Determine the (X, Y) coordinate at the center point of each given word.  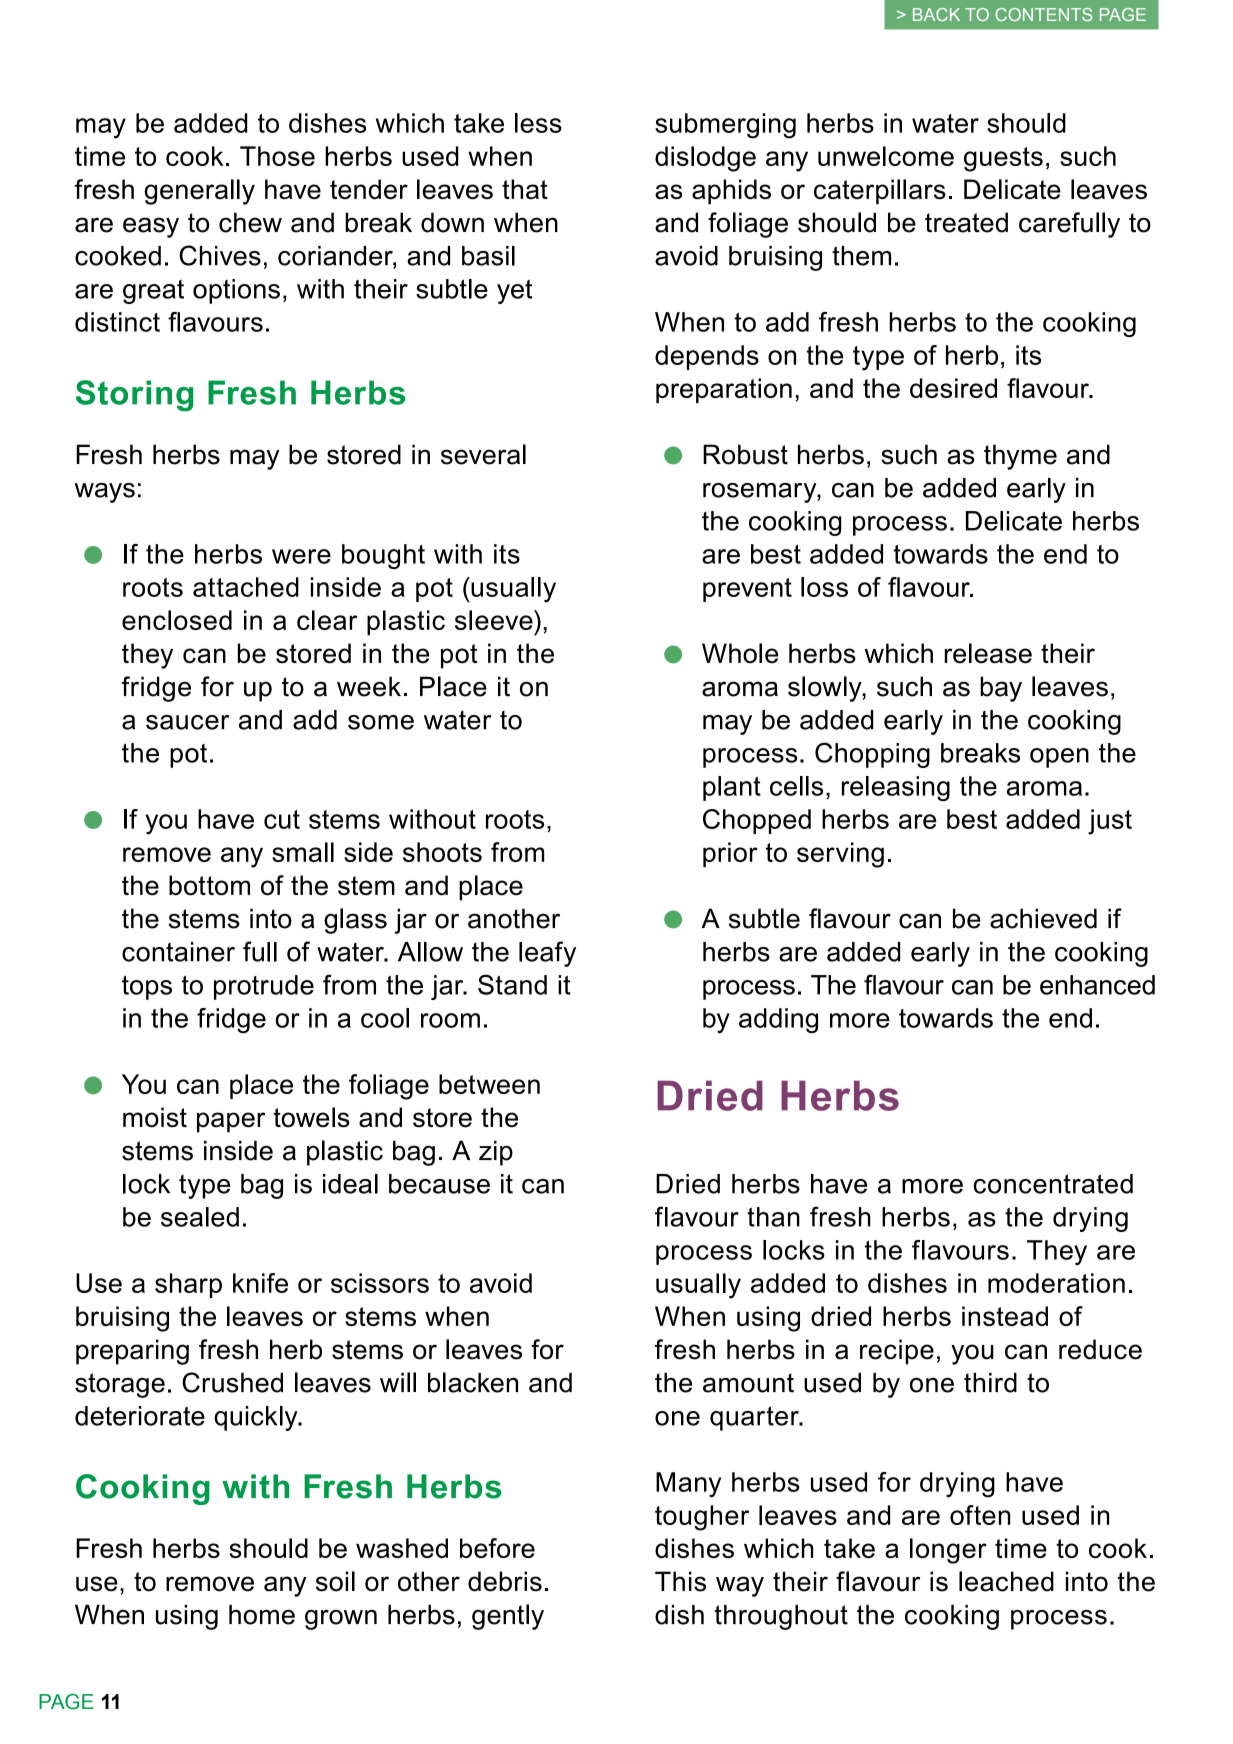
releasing (896, 788)
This (680, 1581)
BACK (936, 14)
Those (277, 156)
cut (282, 819)
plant (732, 788)
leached (1006, 1581)
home (262, 1615)
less (538, 123)
